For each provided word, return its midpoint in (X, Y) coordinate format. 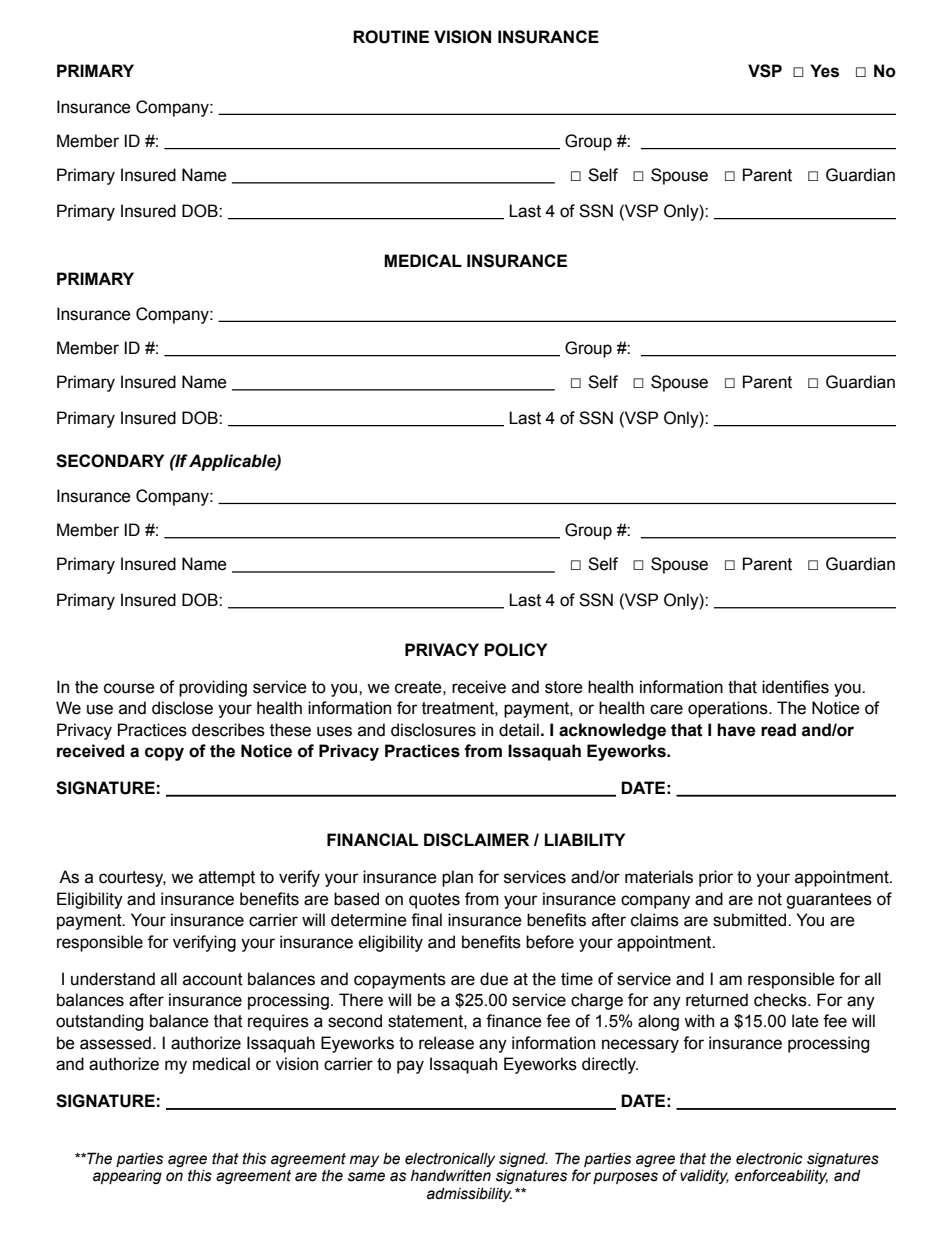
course (129, 688)
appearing (127, 1177)
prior (716, 878)
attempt (227, 879)
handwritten (451, 1176)
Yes (824, 71)
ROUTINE (391, 37)
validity (704, 1177)
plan (457, 878)
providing (213, 688)
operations (729, 709)
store (564, 687)
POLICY (515, 650)
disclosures (433, 730)
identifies (795, 687)
